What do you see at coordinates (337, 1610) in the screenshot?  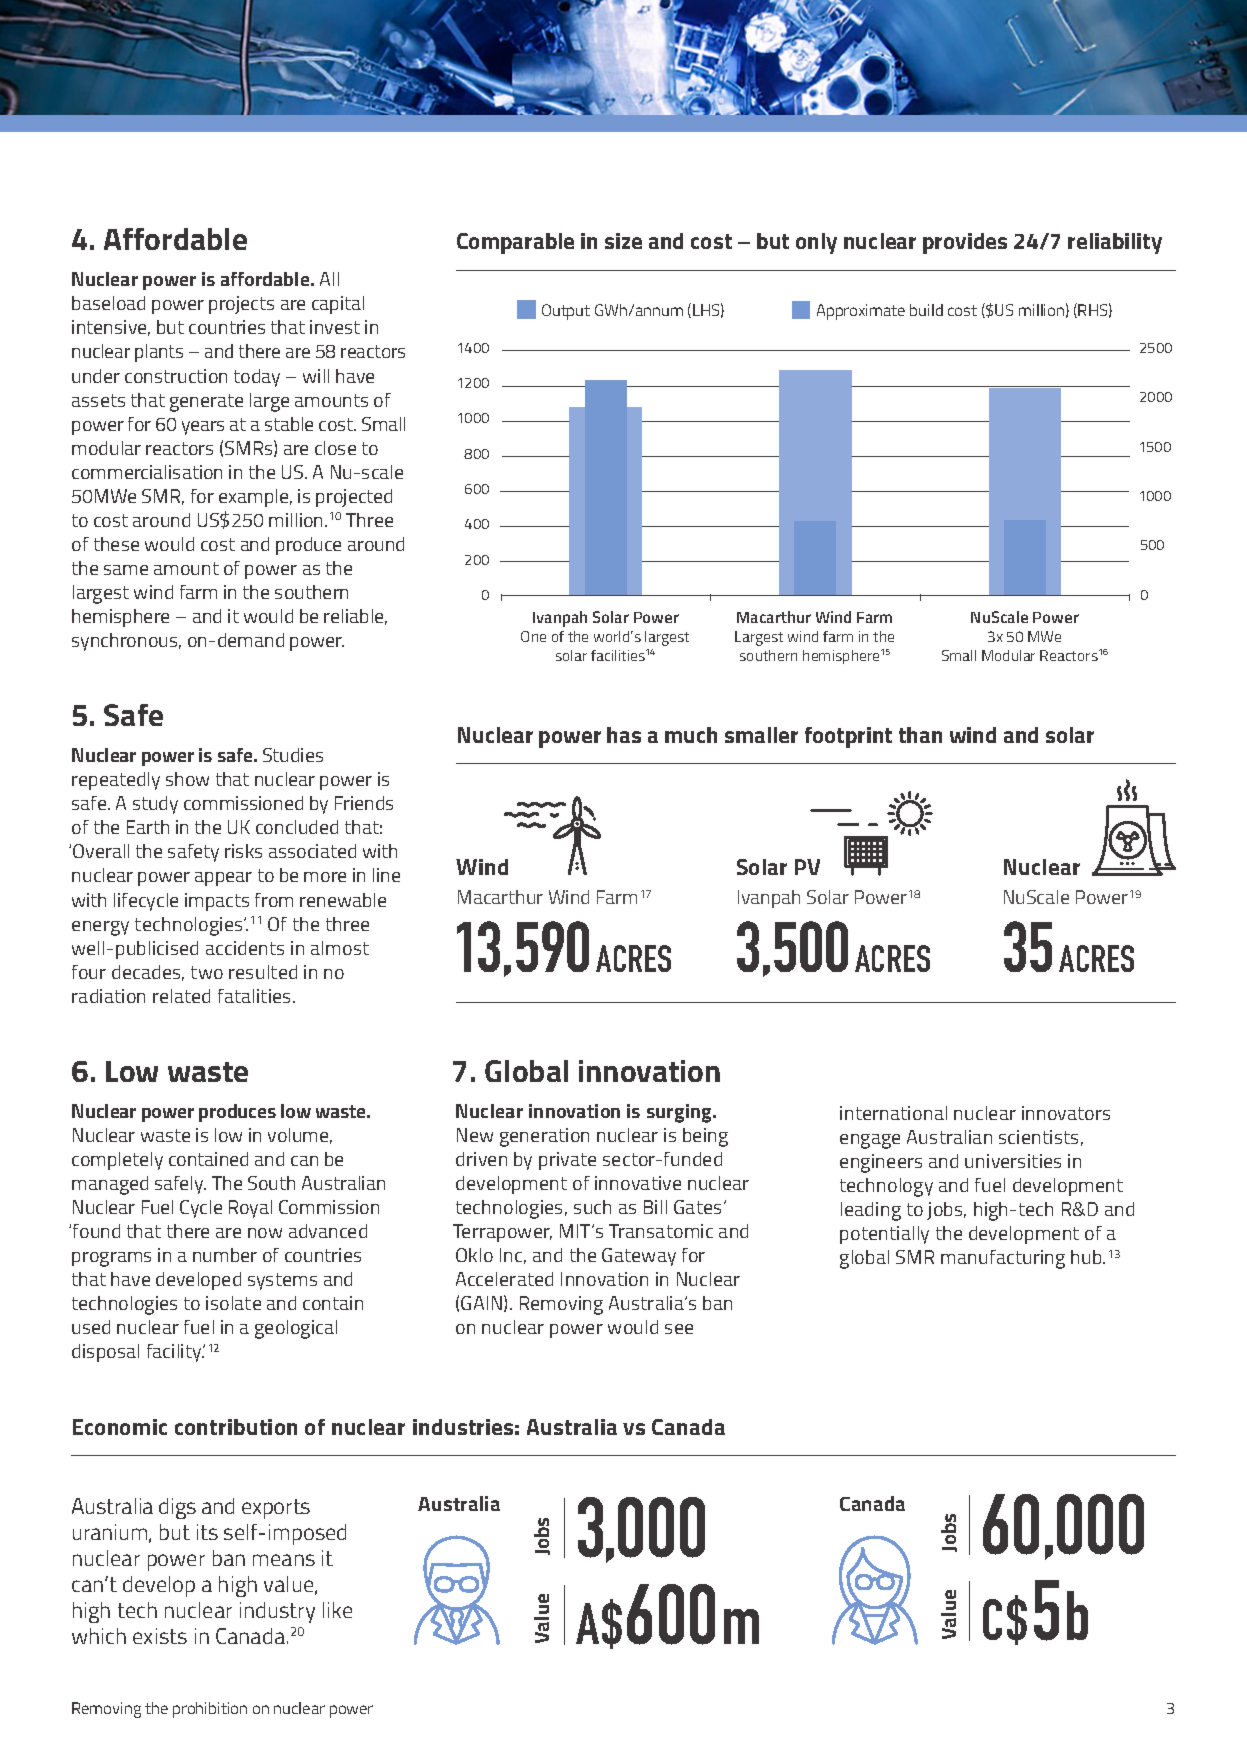 I see `like` at bounding box center [337, 1610].
